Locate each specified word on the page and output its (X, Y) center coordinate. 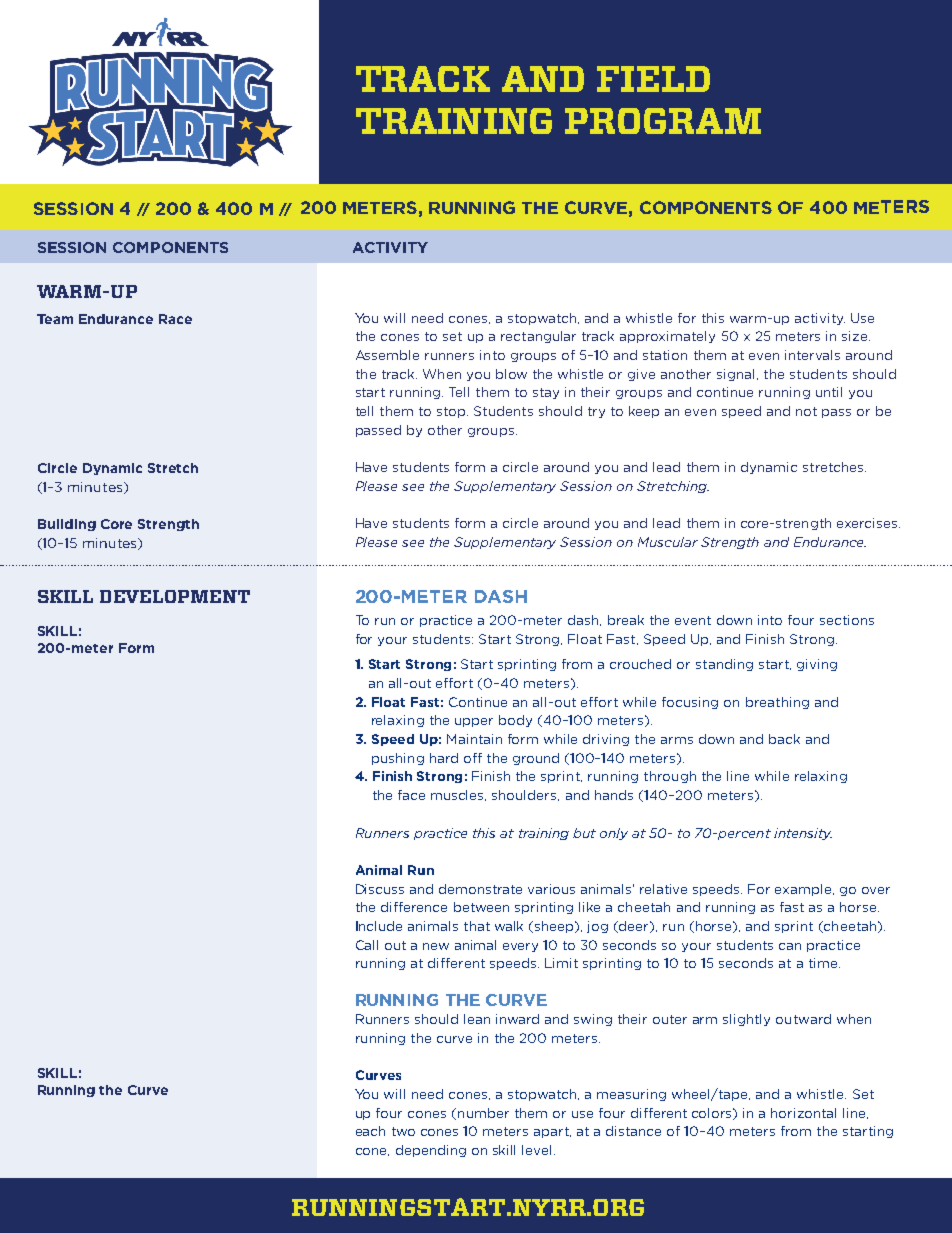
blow (511, 374)
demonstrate (480, 889)
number (483, 1113)
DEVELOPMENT (175, 596)
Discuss (380, 889)
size (856, 336)
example (804, 890)
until (829, 392)
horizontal (803, 1113)
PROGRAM (663, 121)
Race (175, 319)
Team (55, 319)
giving (817, 665)
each (370, 1131)
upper (474, 722)
